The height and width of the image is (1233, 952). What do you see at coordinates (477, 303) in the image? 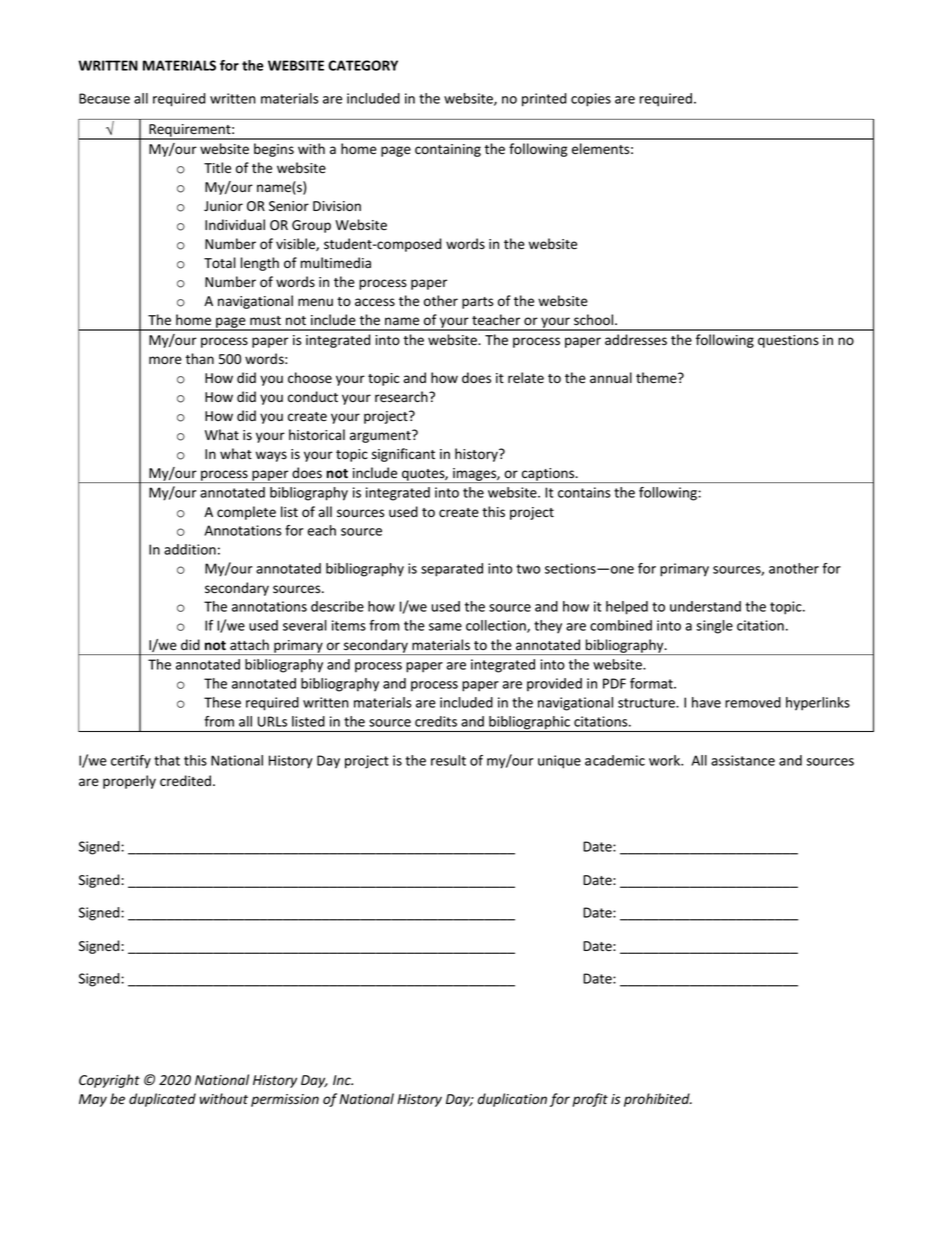
I see `parts` at bounding box center [477, 303].
